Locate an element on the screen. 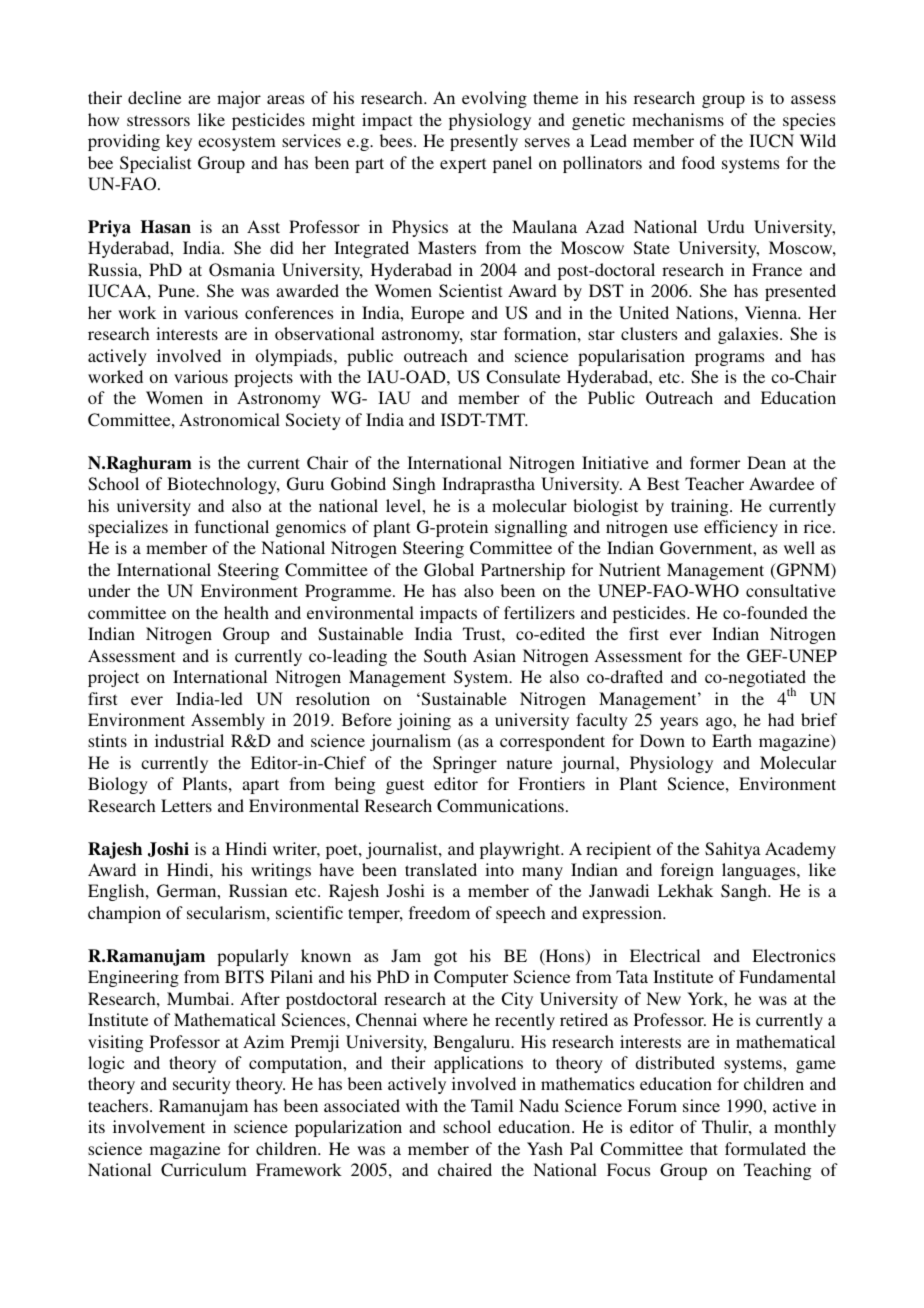 This screenshot has height=1308, width=924. involvement is located at coordinates (159, 1126).
